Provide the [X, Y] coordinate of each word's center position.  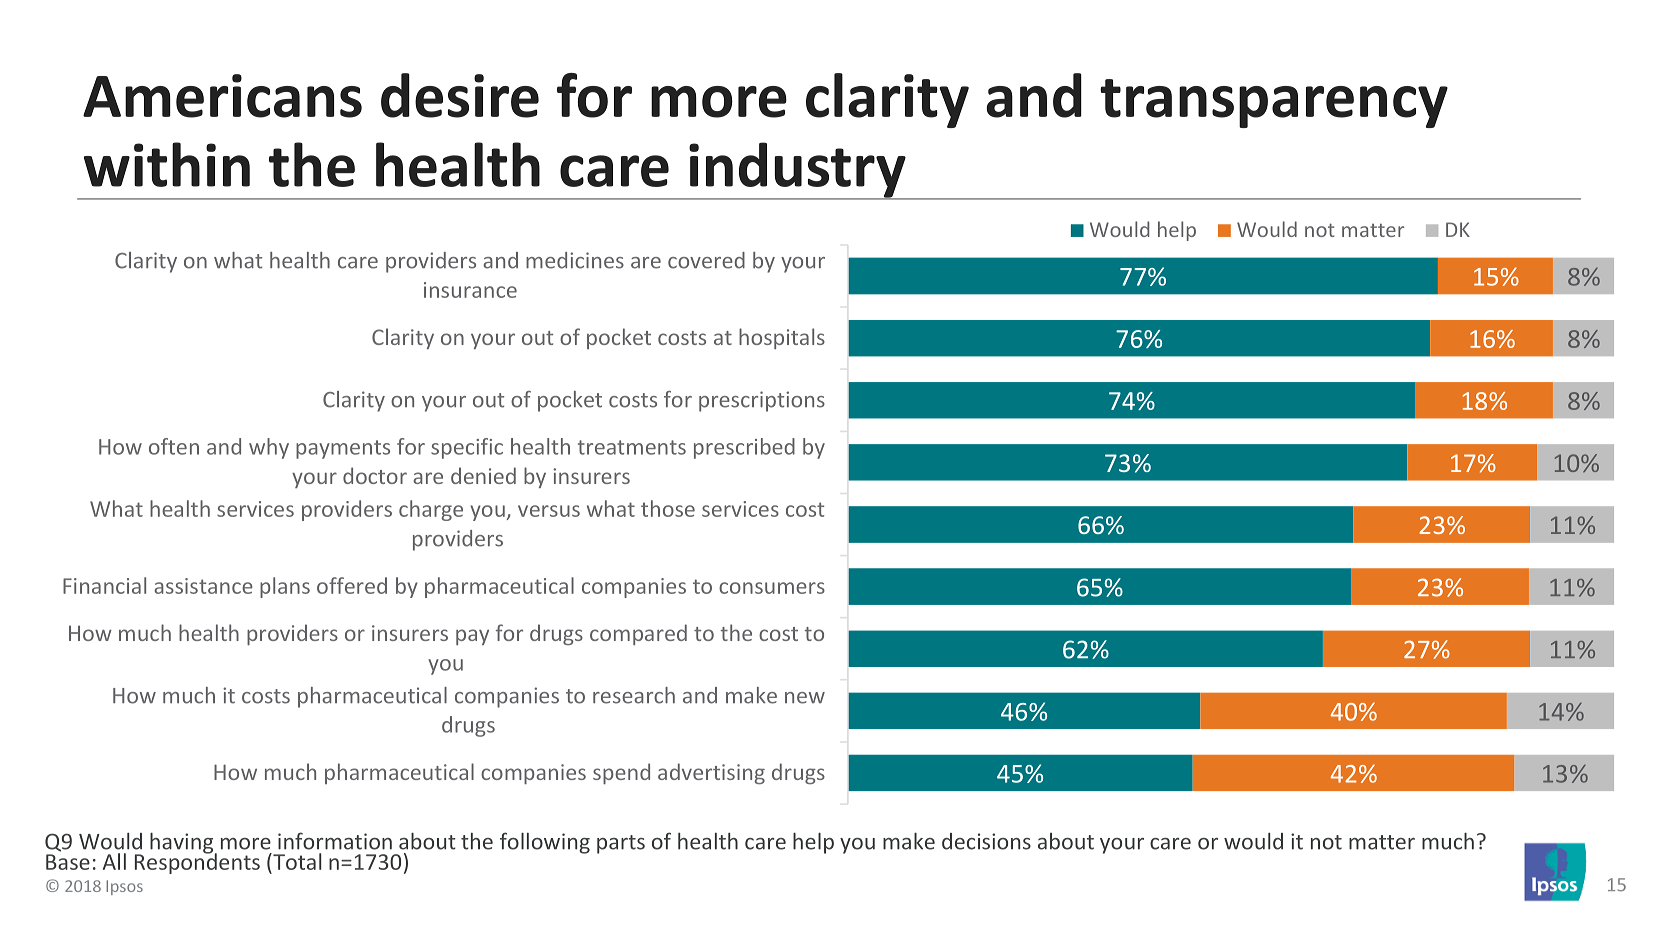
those [668, 508]
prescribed [744, 448]
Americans [222, 96]
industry [797, 171]
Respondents [197, 862]
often [174, 446]
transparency [1274, 103]
